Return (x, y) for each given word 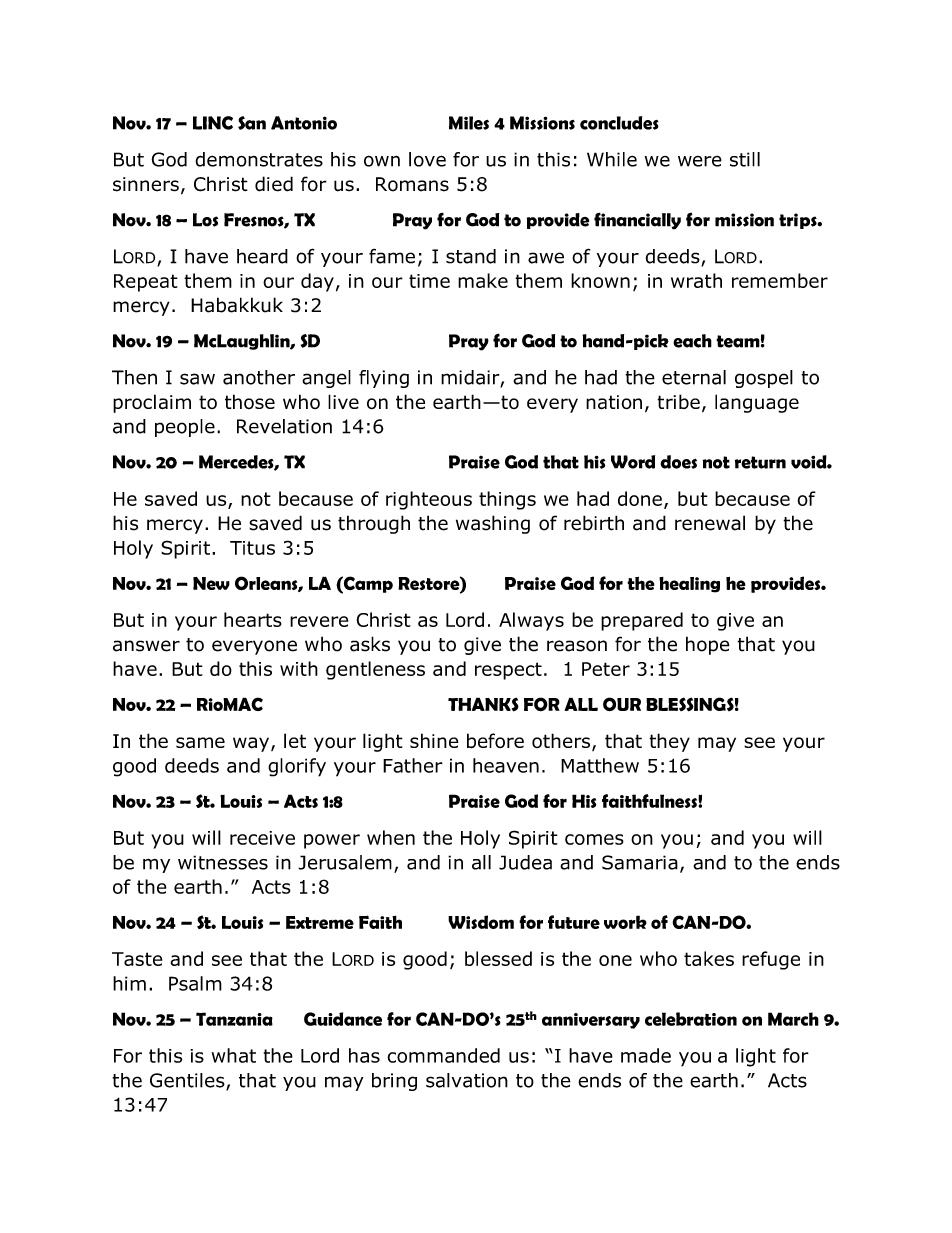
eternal (694, 377)
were (700, 161)
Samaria (640, 862)
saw (197, 379)
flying (384, 379)
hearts (253, 619)
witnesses (223, 862)
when (391, 837)
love (427, 159)
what (234, 1055)
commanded (443, 1055)
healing (689, 585)
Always (531, 621)
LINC (213, 123)
